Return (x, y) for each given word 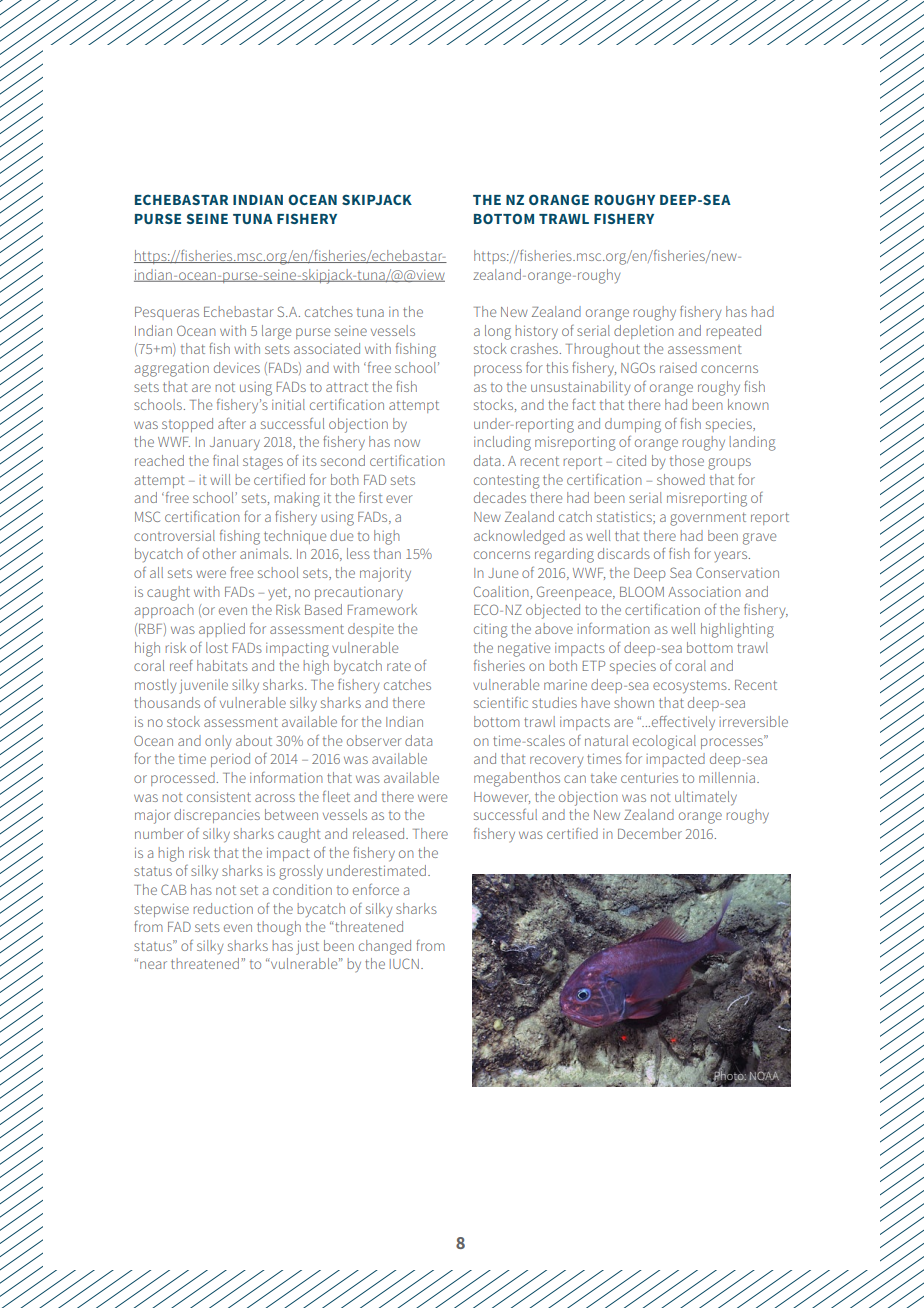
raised (678, 367)
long (498, 332)
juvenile (203, 686)
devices (237, 367)
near (153, 965)
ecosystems (691, 687)
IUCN (404, 963)
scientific (501, 702)
